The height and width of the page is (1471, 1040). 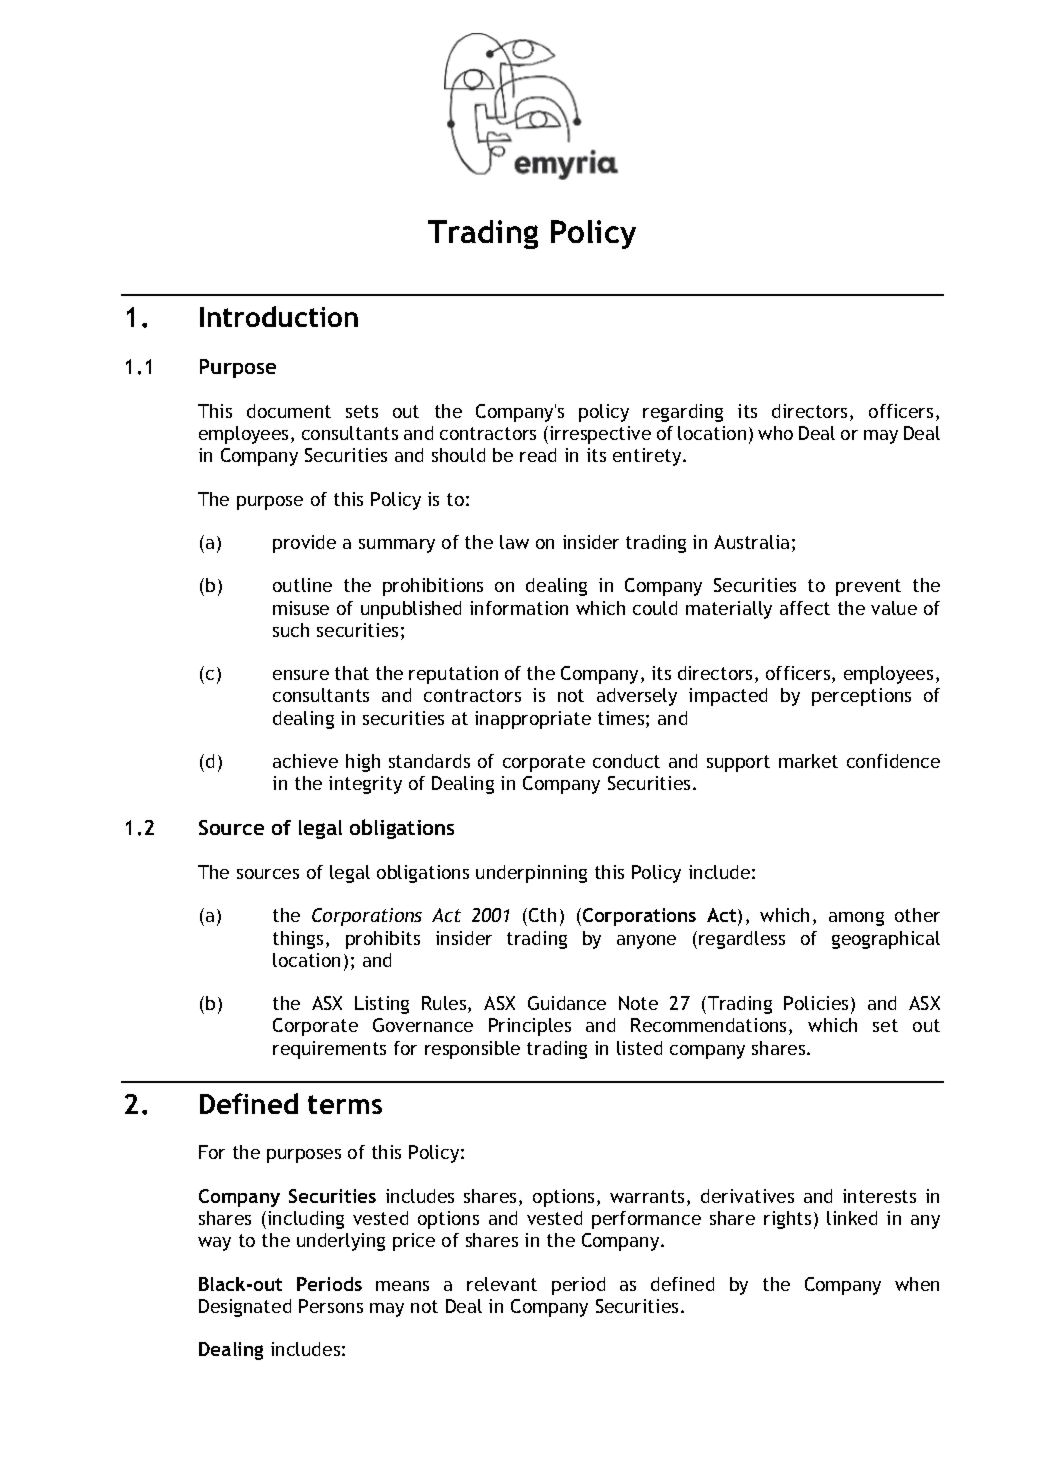 What do you see at coordinates (279, 316) in the page?
I see `Introduction` at bounding box center [279, 316].
